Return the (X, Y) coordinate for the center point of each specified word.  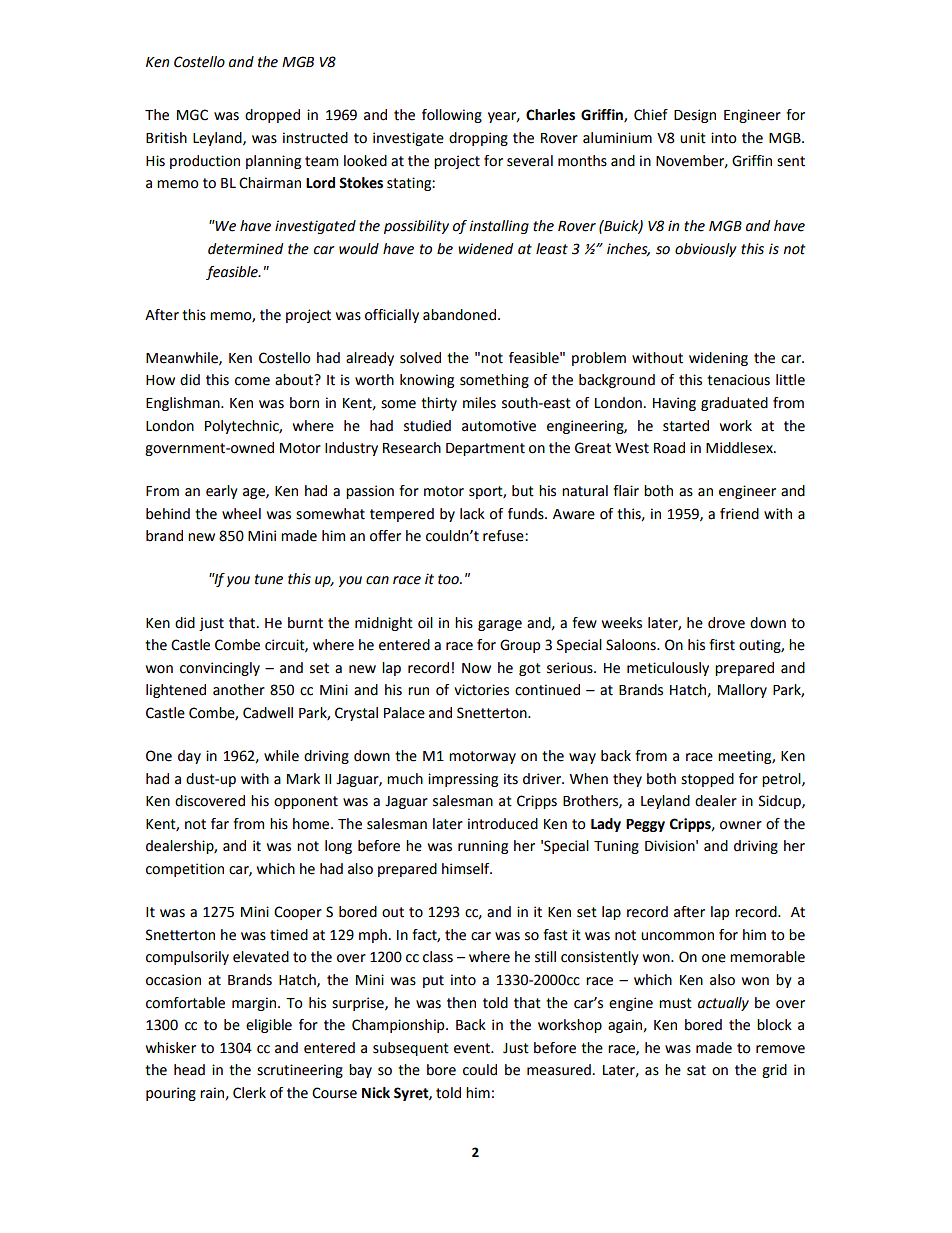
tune (269, 579)
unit (693, 138)
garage (500, 625)
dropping (478, 139)
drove (726, 623)
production (205, 162)
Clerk (249, 1093)
